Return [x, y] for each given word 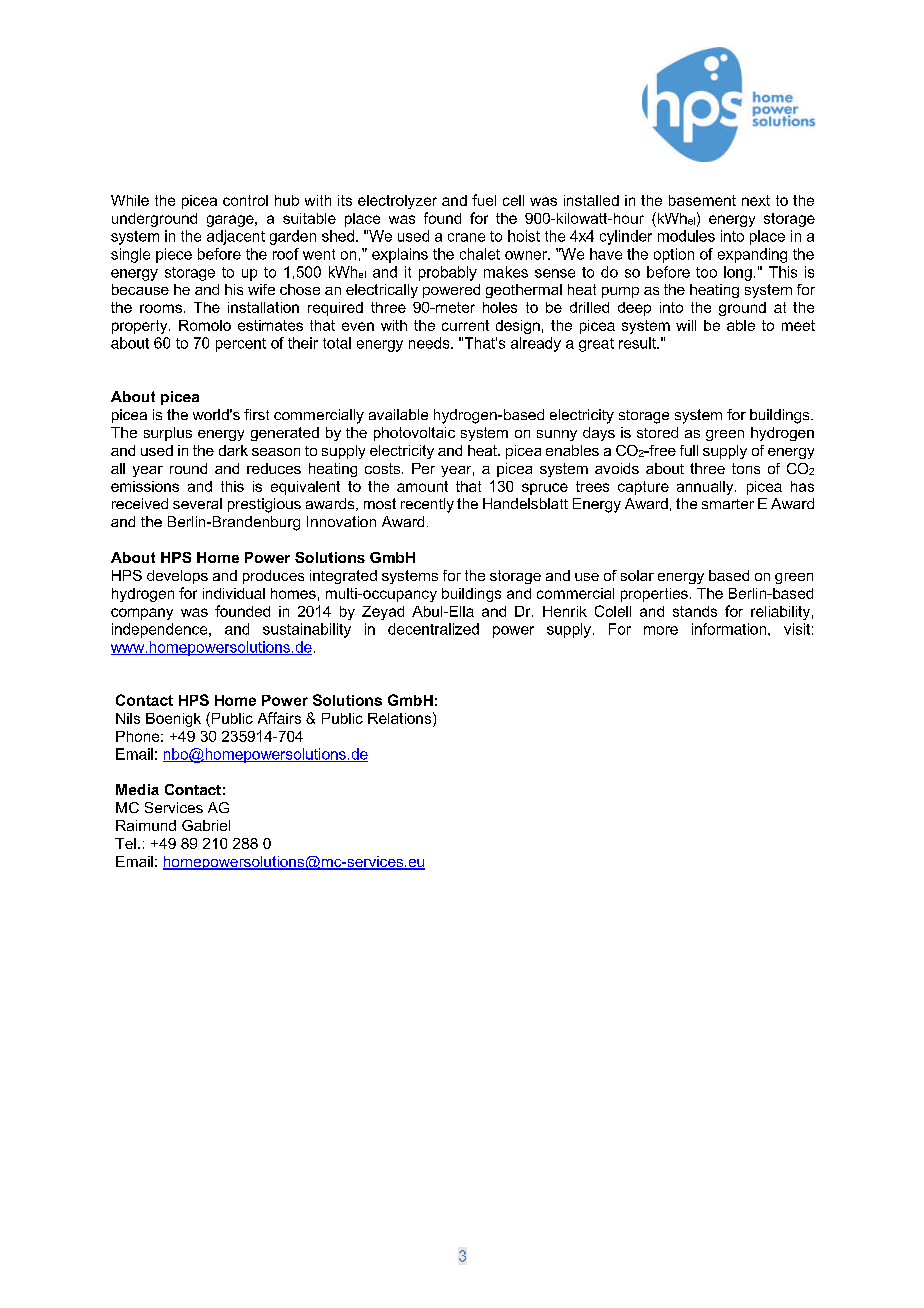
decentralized [433, 629]
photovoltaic [414, 434]
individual [234, 593]
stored [657, 432]
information [730, 629]
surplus [168, 434]
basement [702, 200]
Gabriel [206, 825]
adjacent [236, 237]
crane [466, 237]
